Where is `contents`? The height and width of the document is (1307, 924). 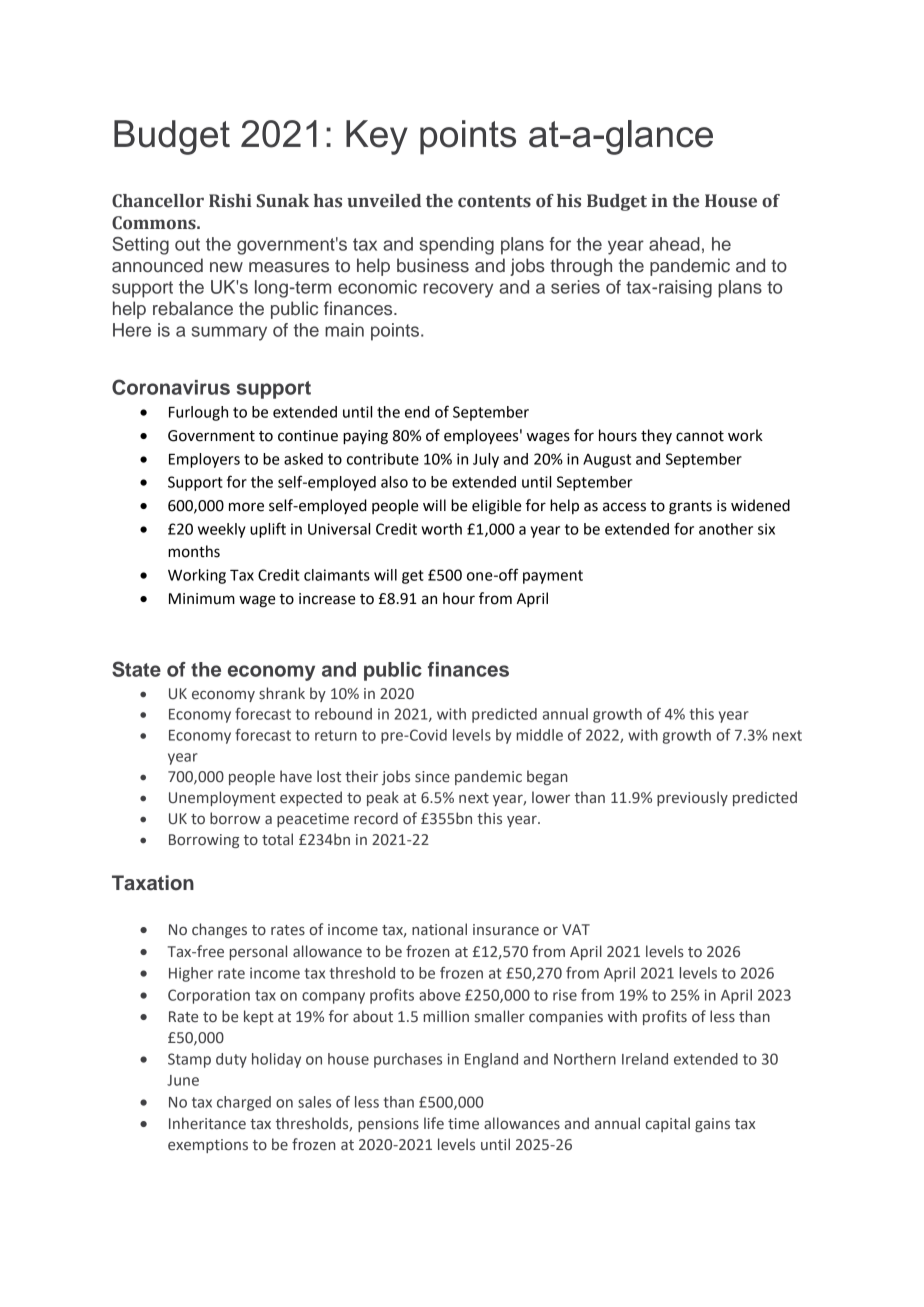 contents is located at coordinates (494, 201).
